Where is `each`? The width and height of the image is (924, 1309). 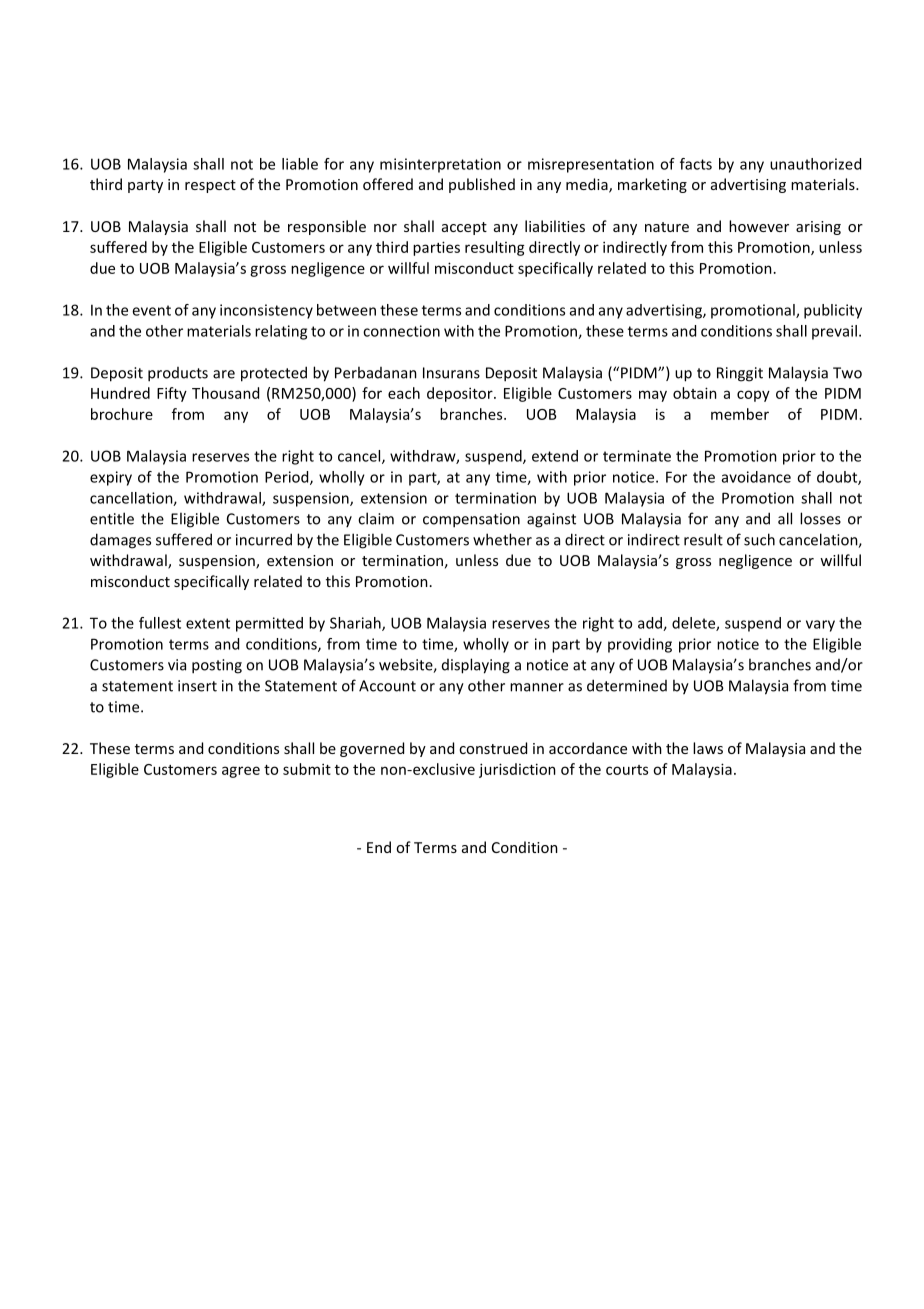 each is located at coordinates (404, 393).
